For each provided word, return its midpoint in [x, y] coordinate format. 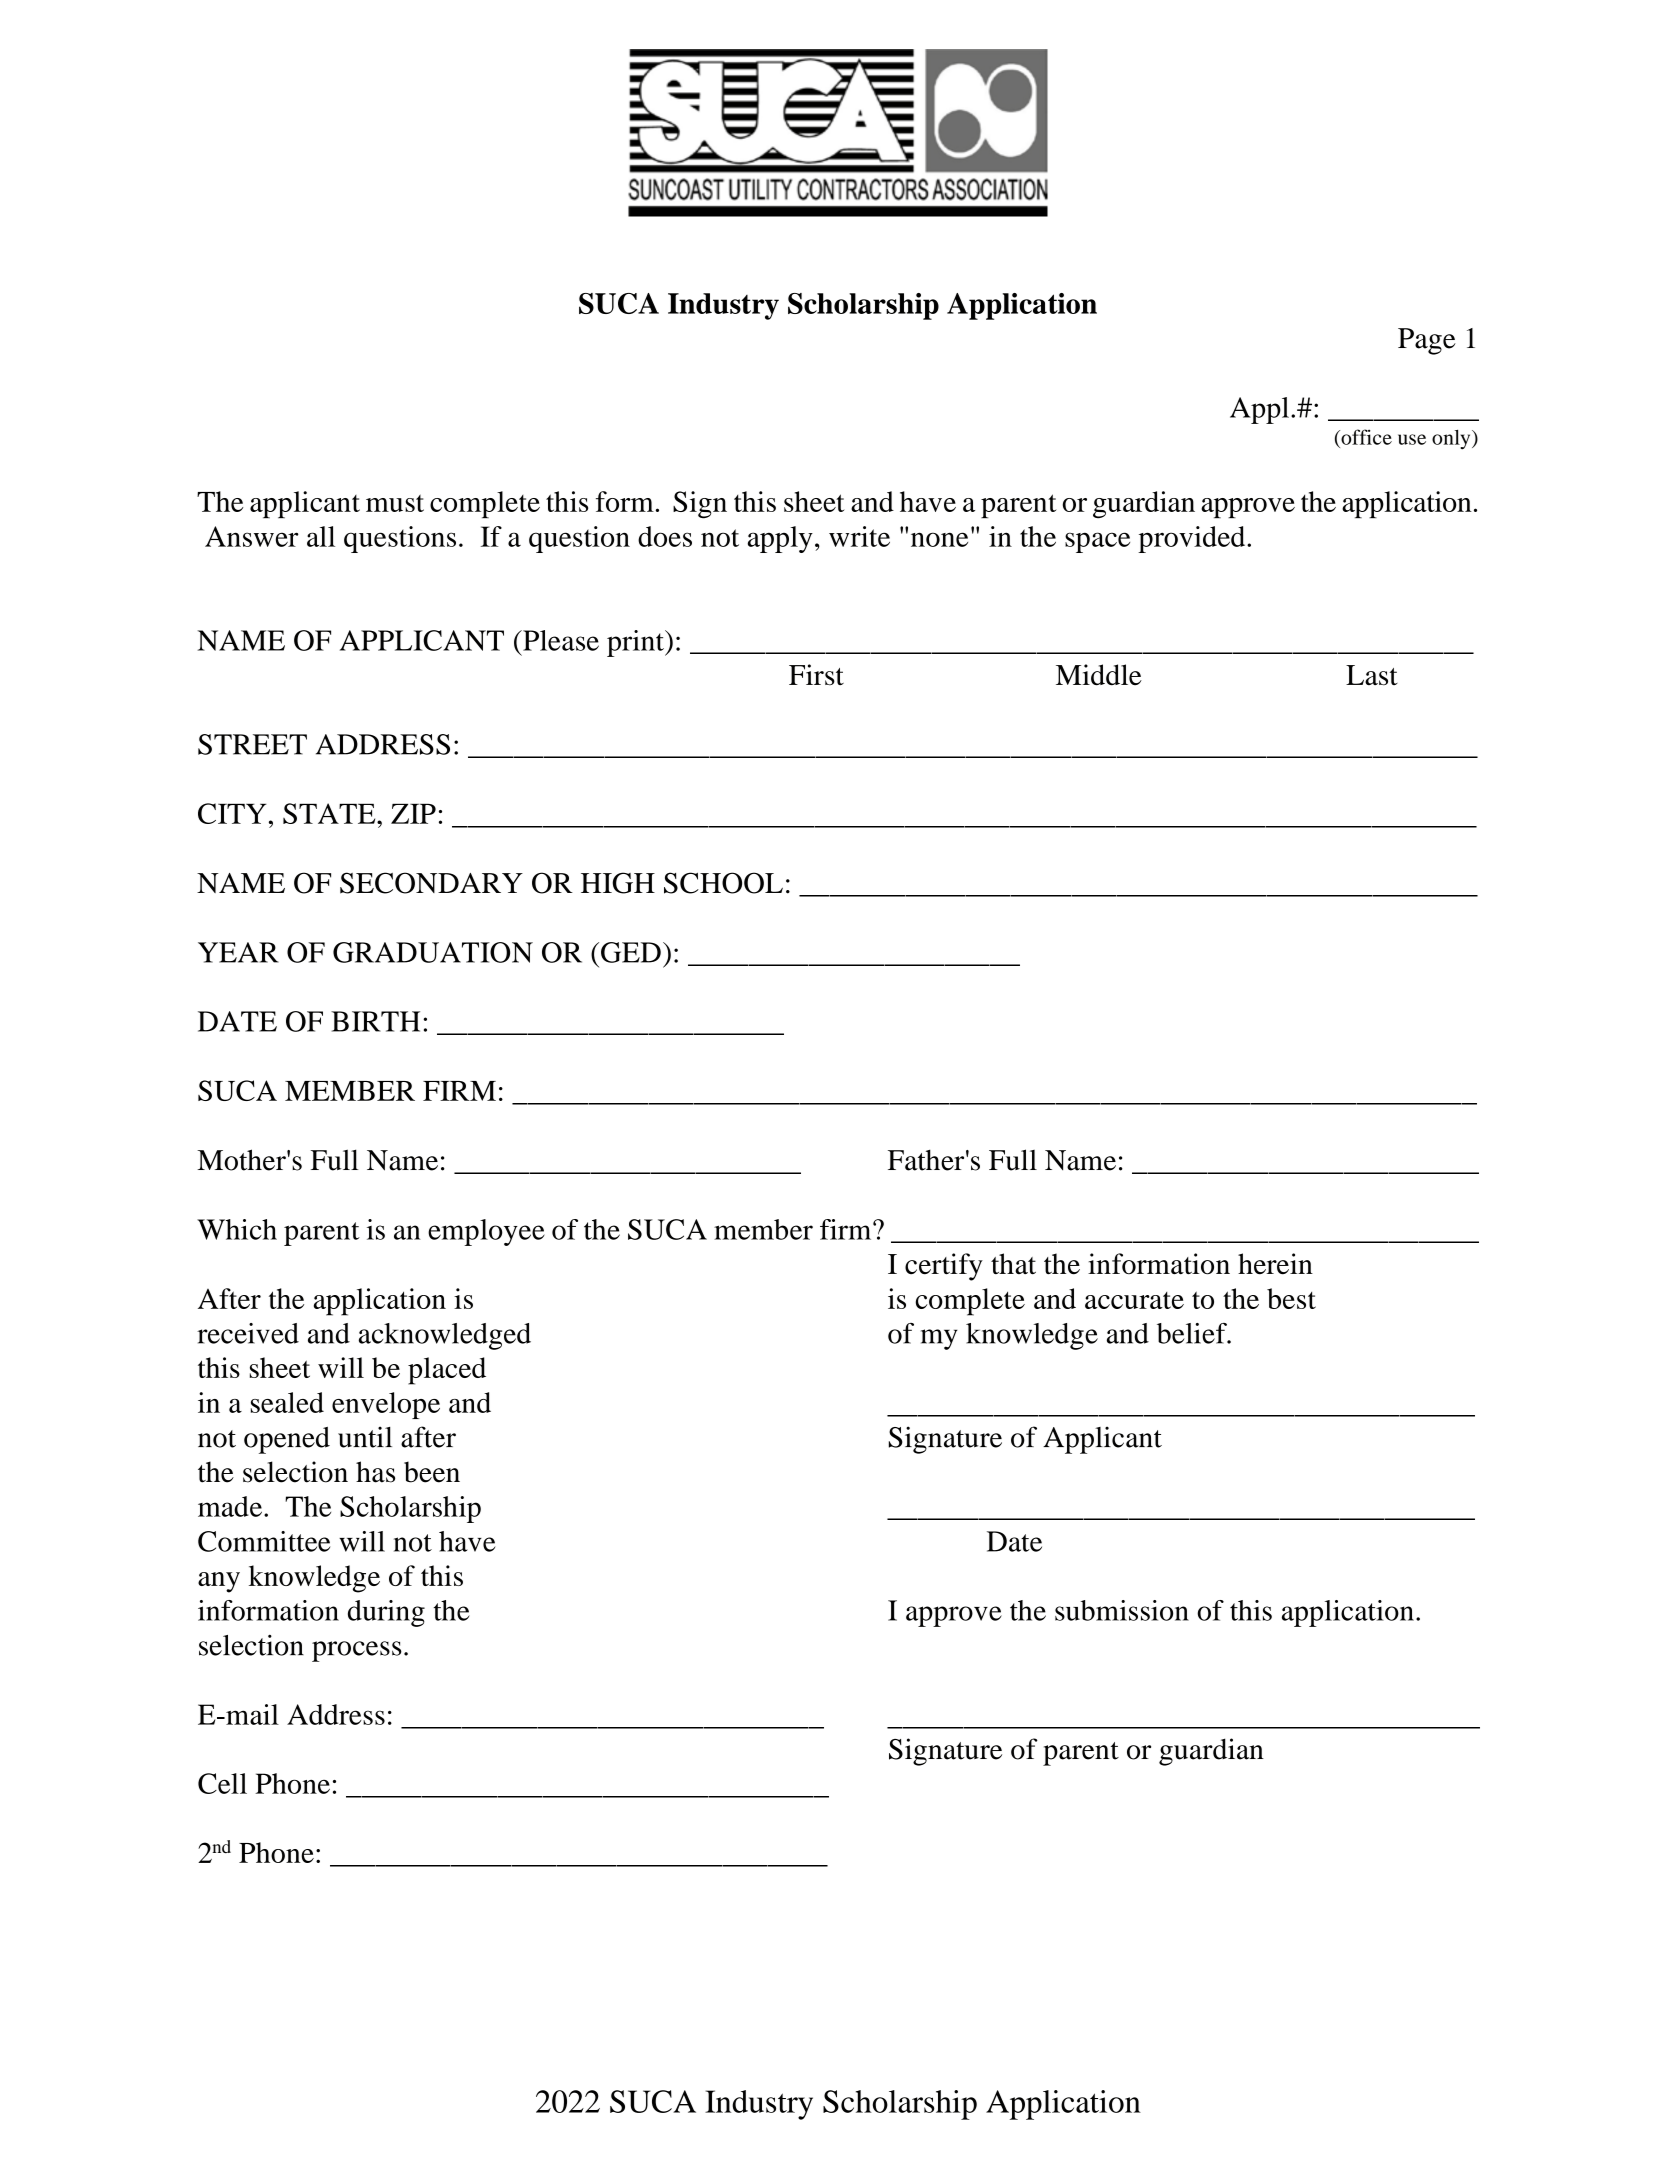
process [357, 1651]
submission [1122, 1610]
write [859, 536]
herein [1275, 1264]
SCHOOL [723, 883]
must [395, 503]
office [1365, 437]
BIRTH [375, 1021]
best [1291, 1298]
